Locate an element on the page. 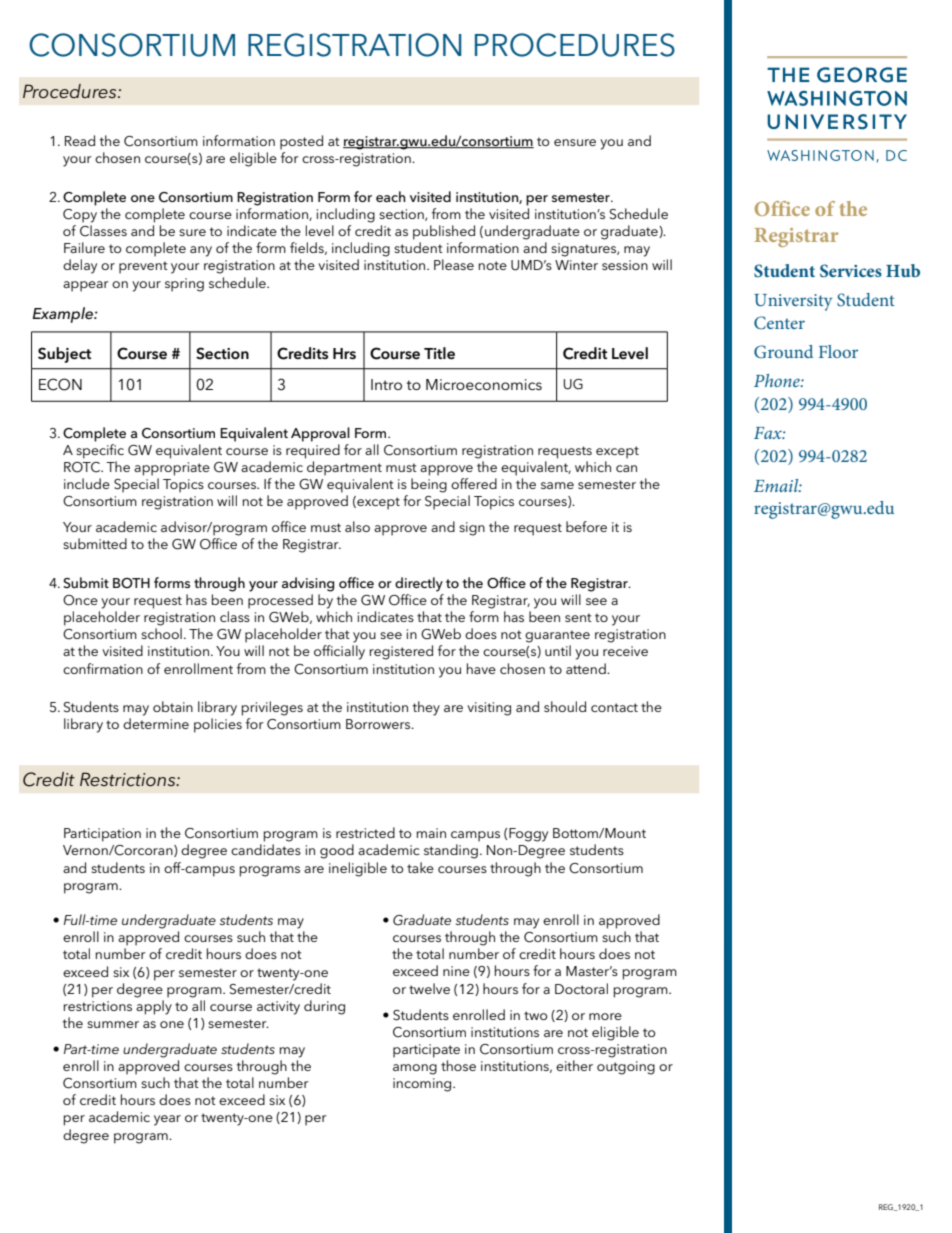  Services is located at coordinates (851, 271).
